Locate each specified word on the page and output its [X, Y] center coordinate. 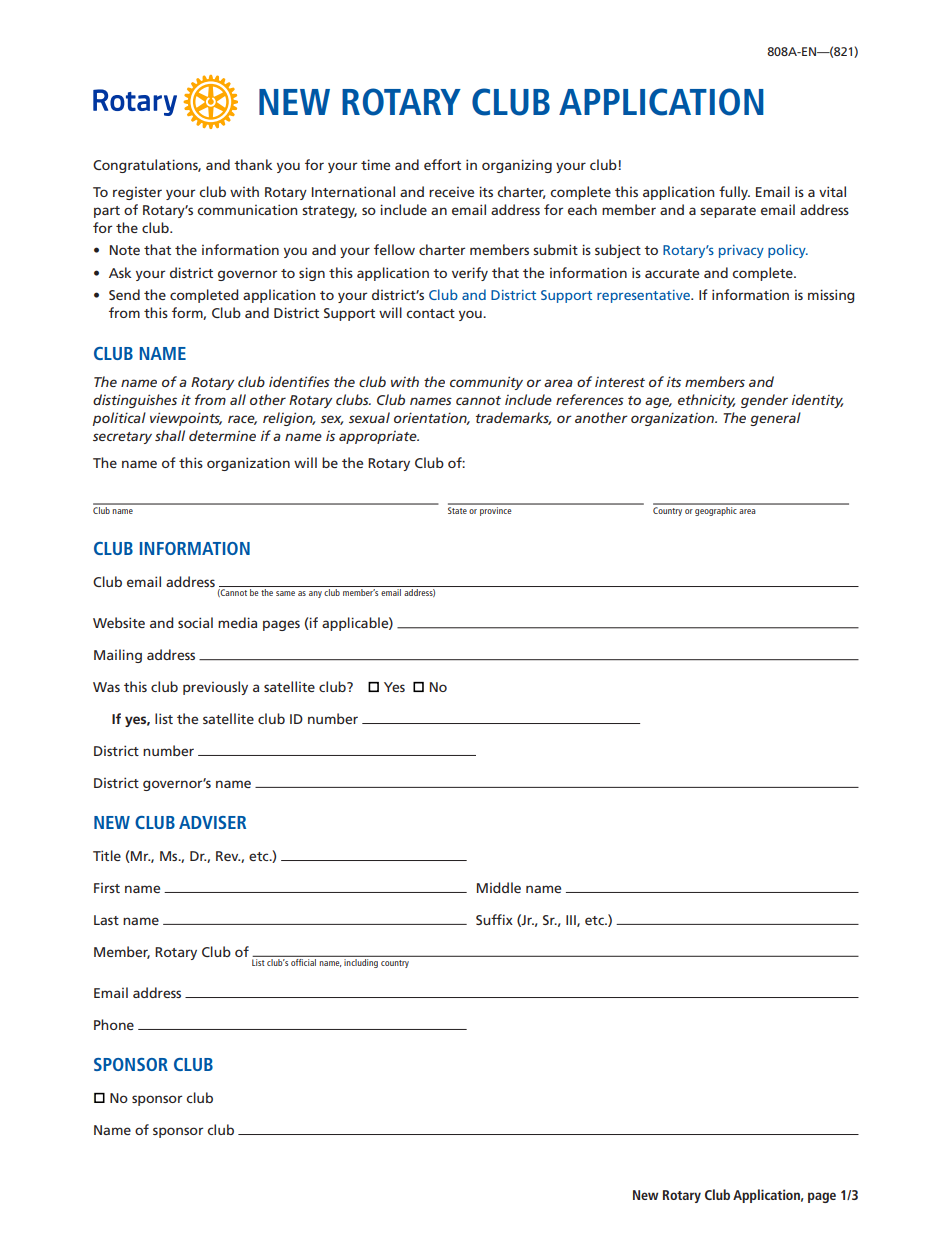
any [315, 594]
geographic [716, 510]
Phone [114, 1024]
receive [451, 192]
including [361, 963]
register [137, 193]
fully [734, 193]
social [195, 622]
